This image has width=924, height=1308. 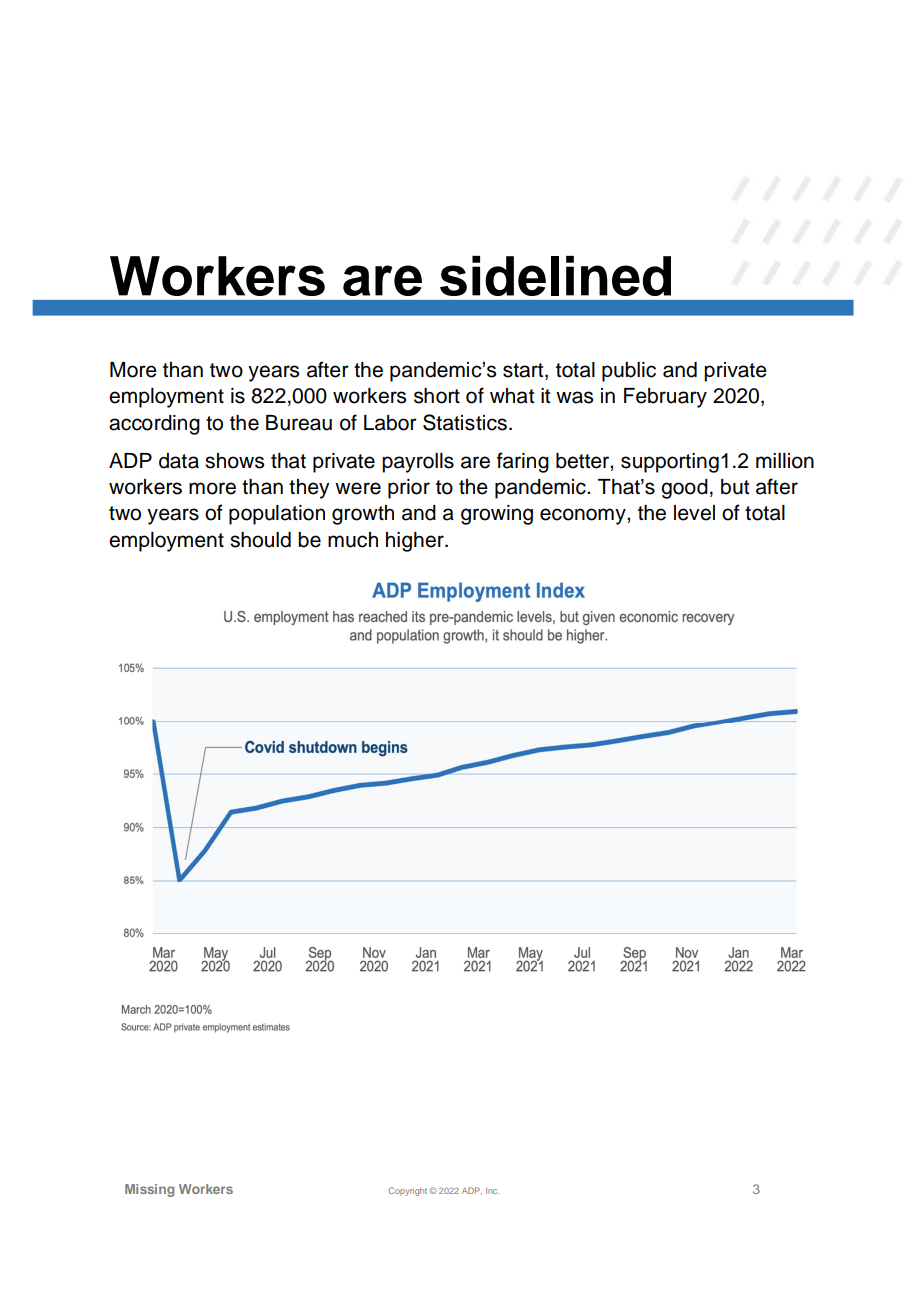 I want to click on sidelined, so click(x=555, y=276).
